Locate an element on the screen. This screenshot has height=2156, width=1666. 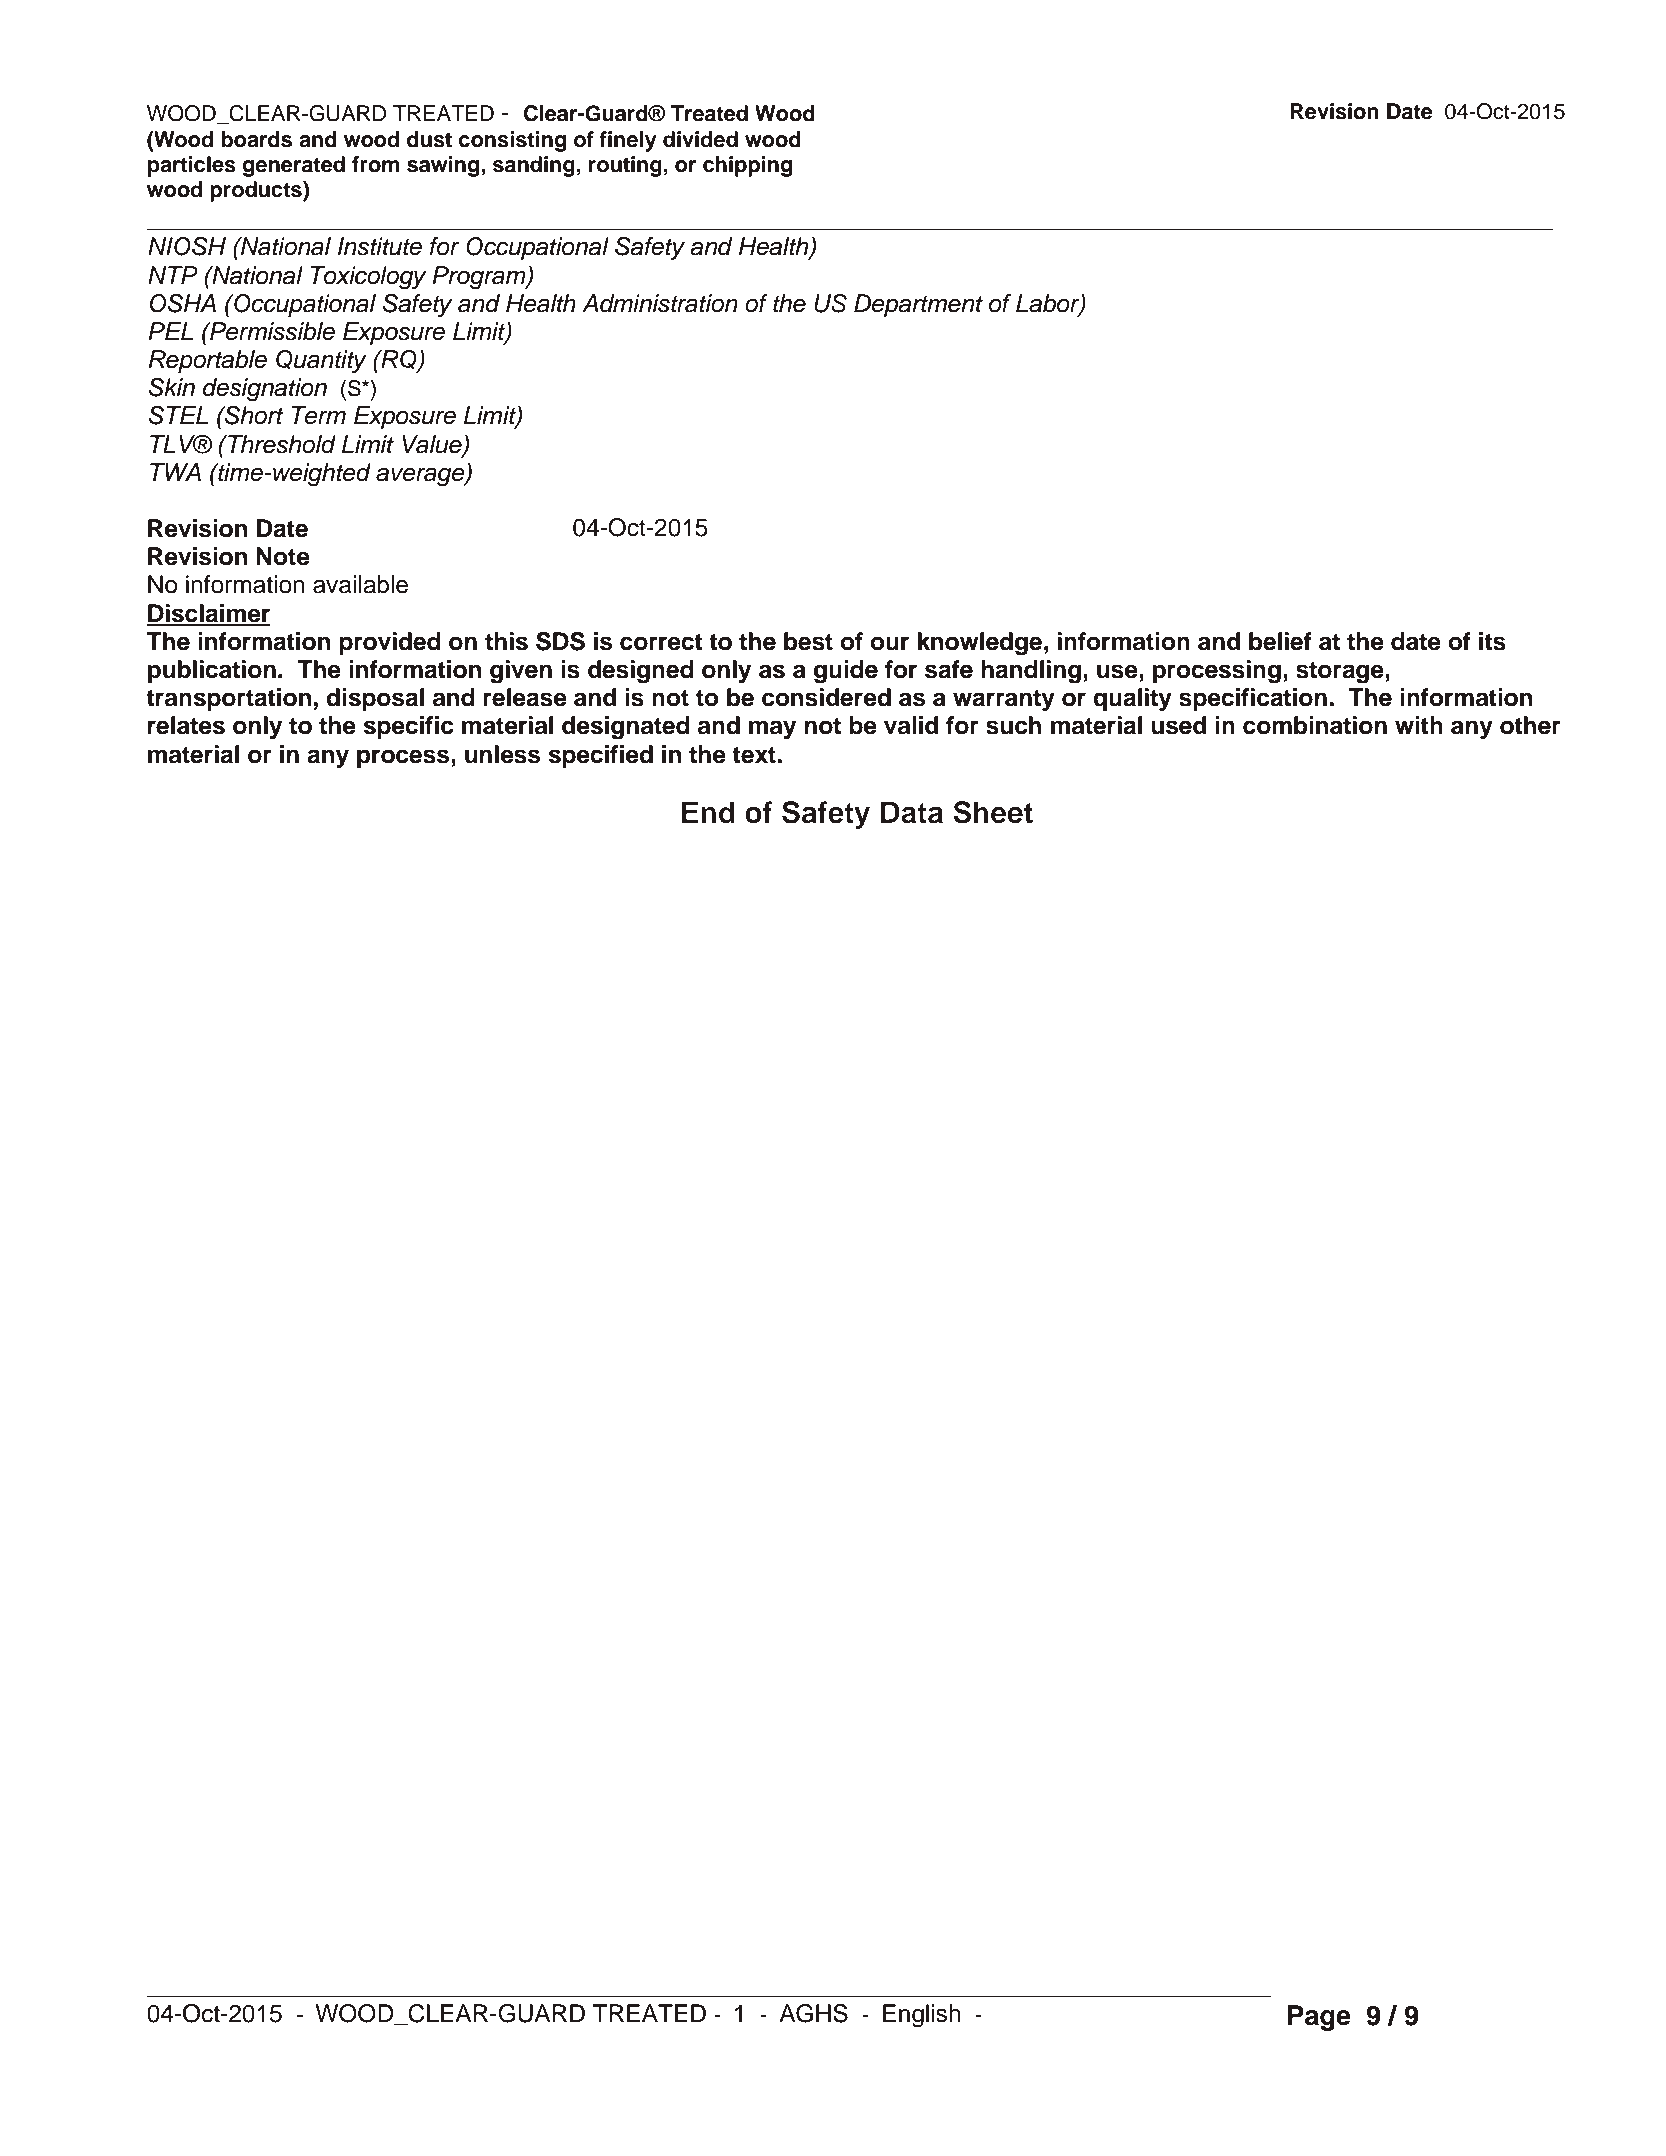
Department is located at coordinates (918, 305).
